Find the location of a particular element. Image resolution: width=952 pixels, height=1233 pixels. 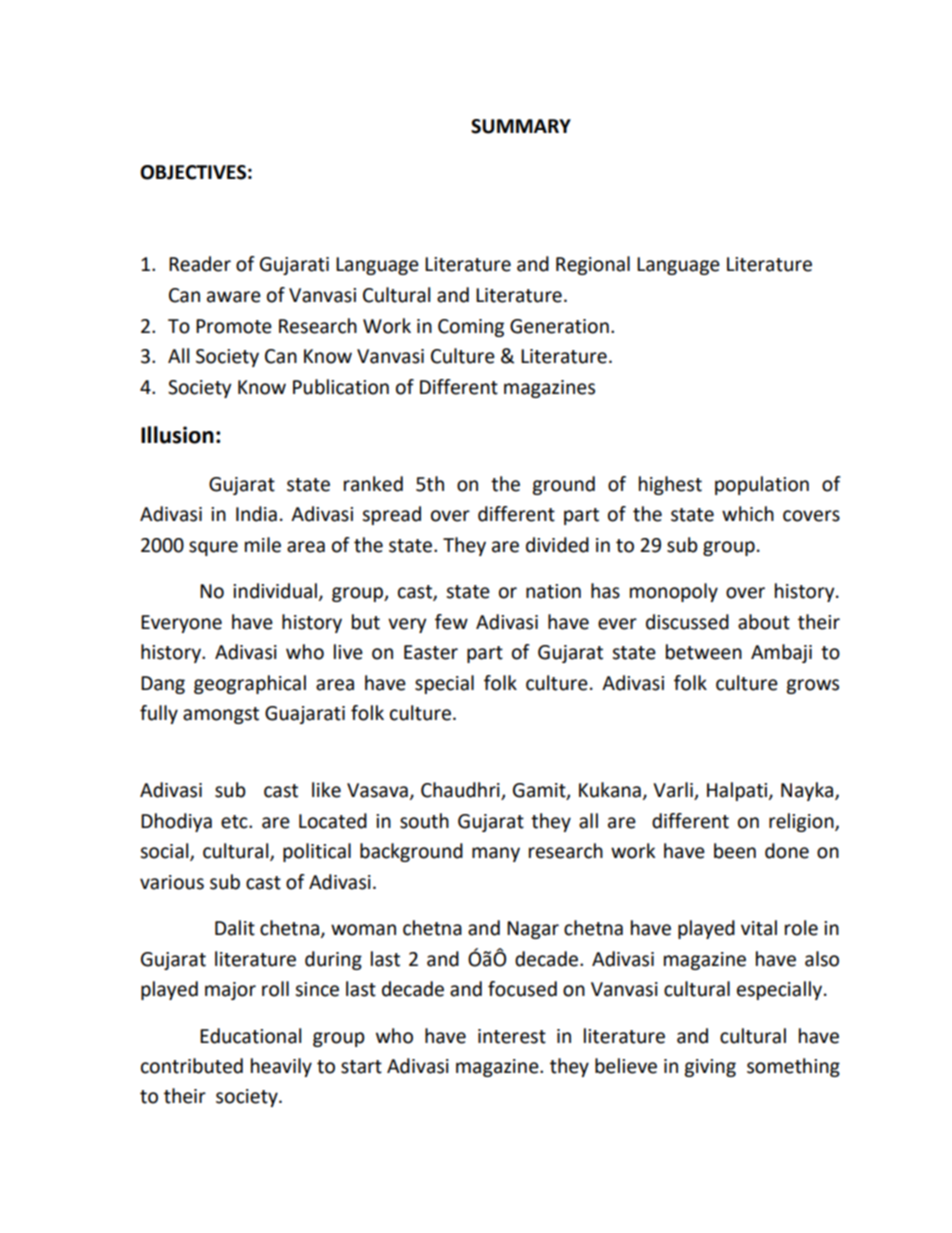

been is located at coordinates (735, 851).
